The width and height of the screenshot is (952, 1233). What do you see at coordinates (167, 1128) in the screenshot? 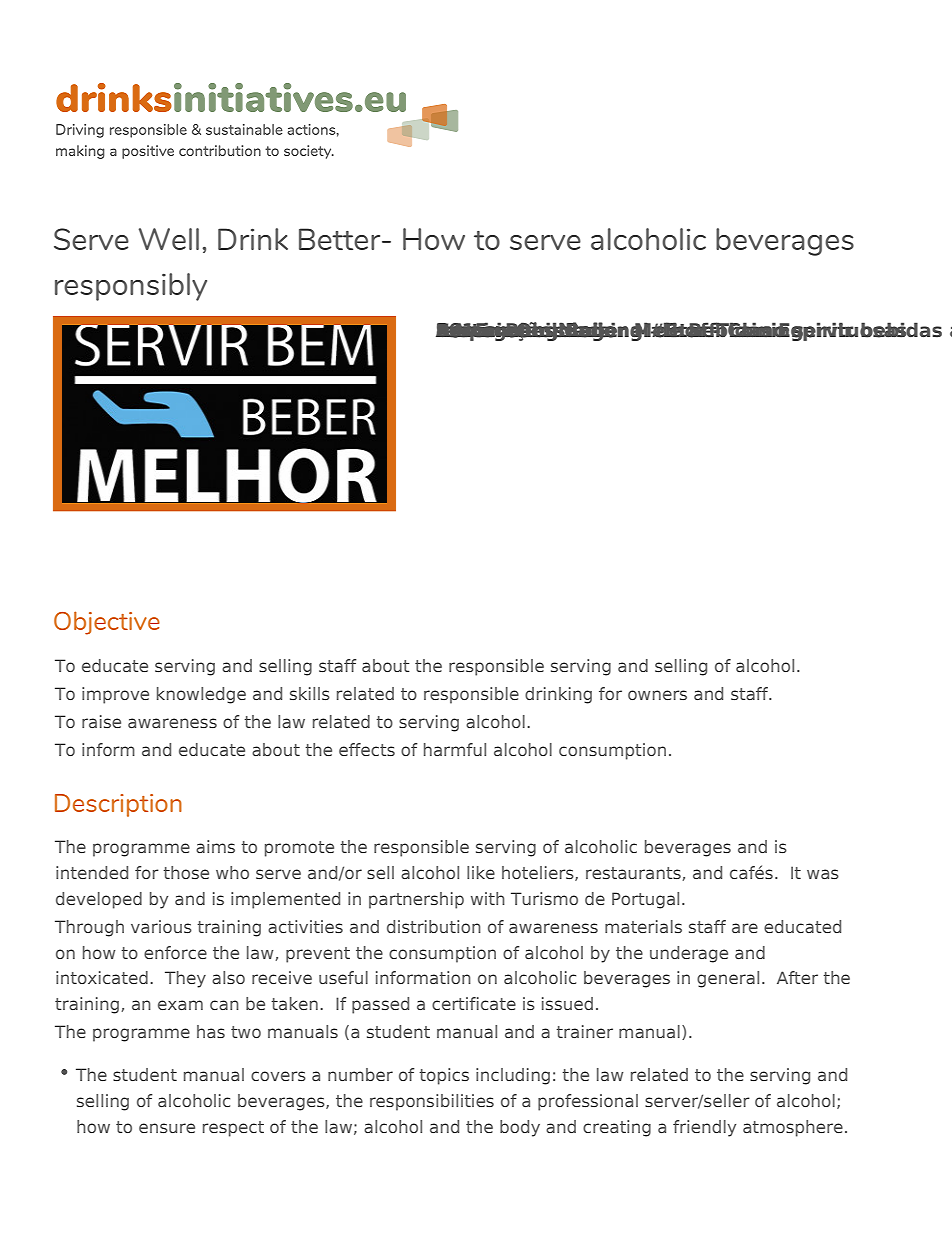
I see `ensure` at bounding box center [167, 1128].
